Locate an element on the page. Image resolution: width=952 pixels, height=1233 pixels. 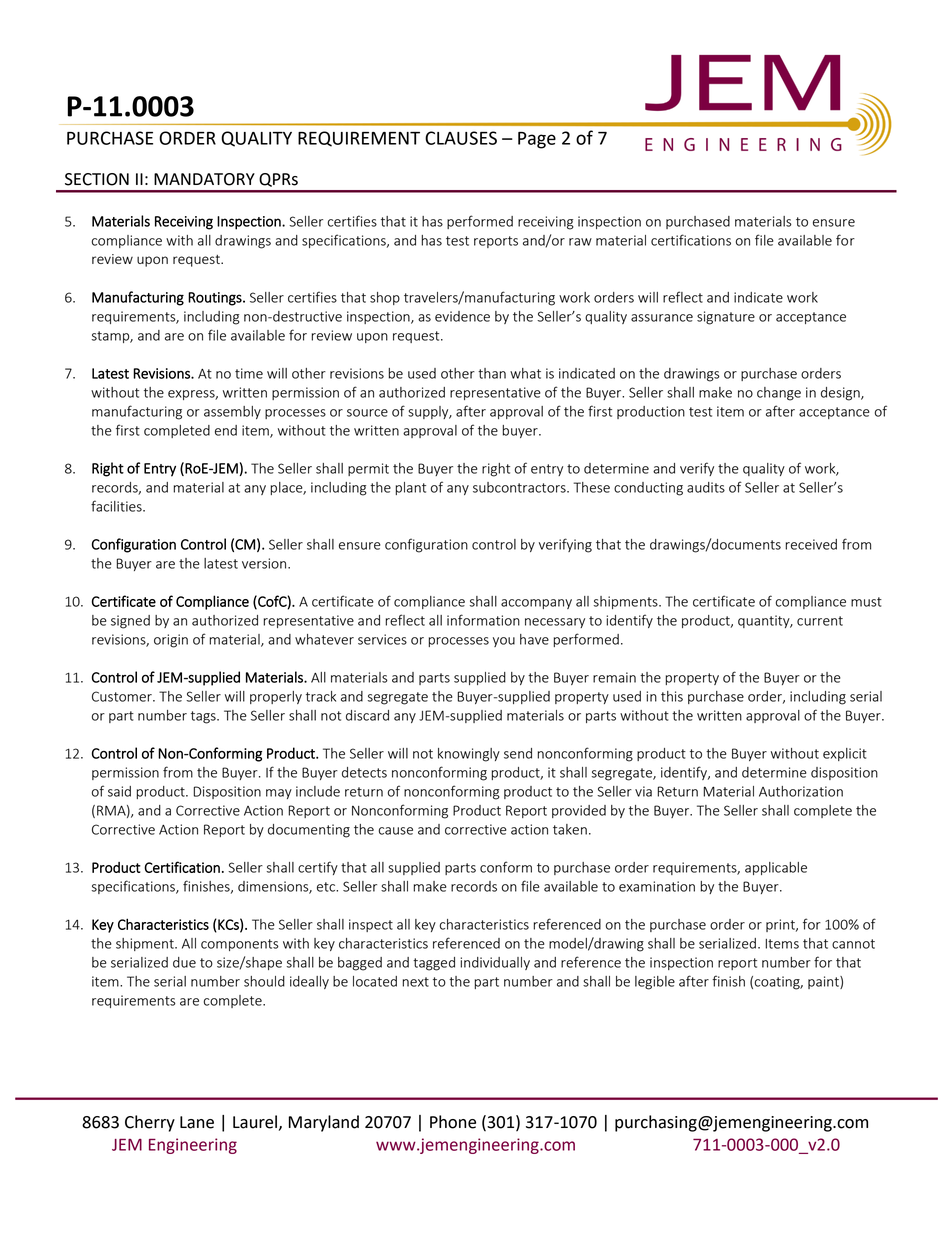
change is located at coordinates (779, 394).
